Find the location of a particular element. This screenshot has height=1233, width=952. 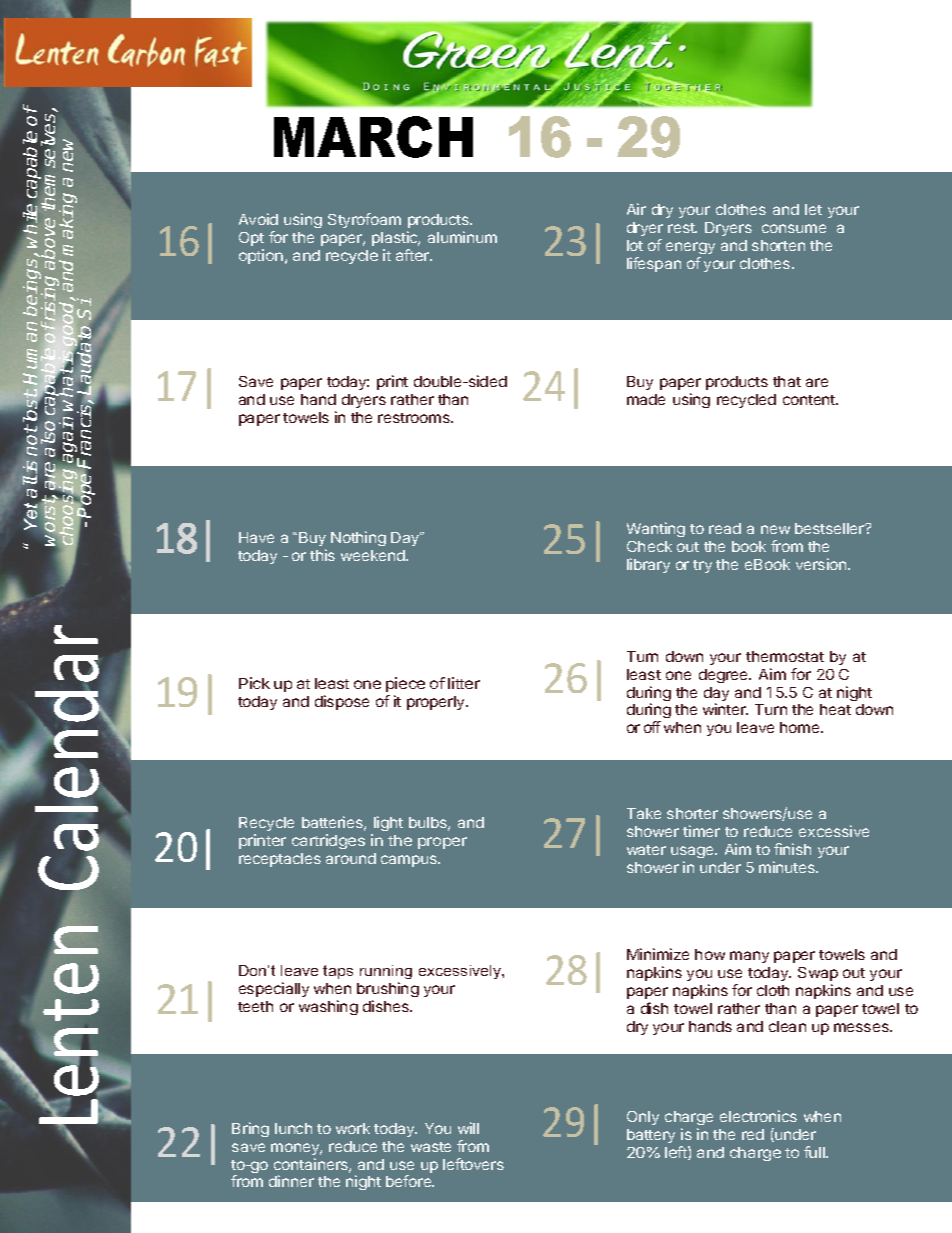

let is located at coordinates (813, 209).
